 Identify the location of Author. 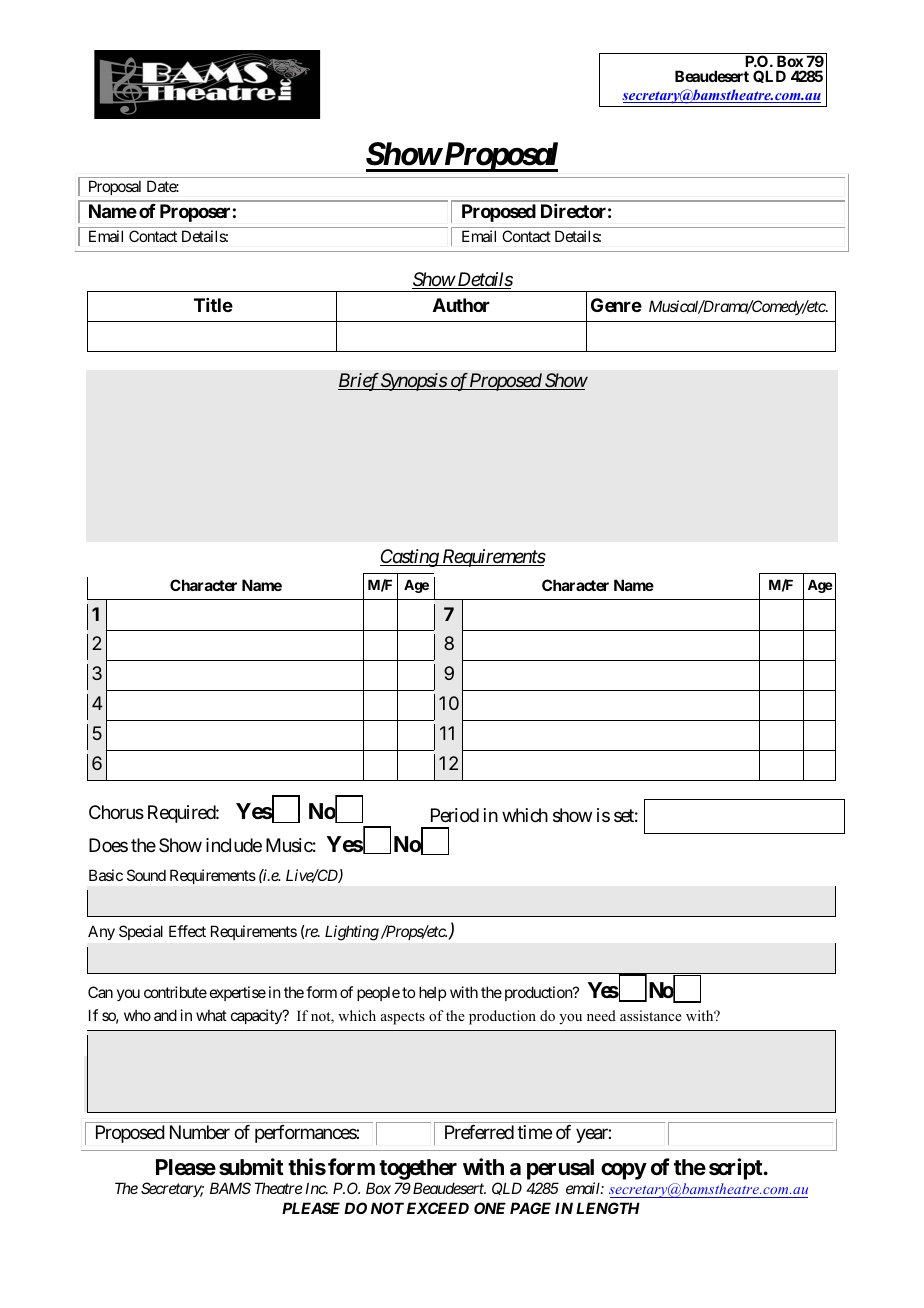
(461, 305).
